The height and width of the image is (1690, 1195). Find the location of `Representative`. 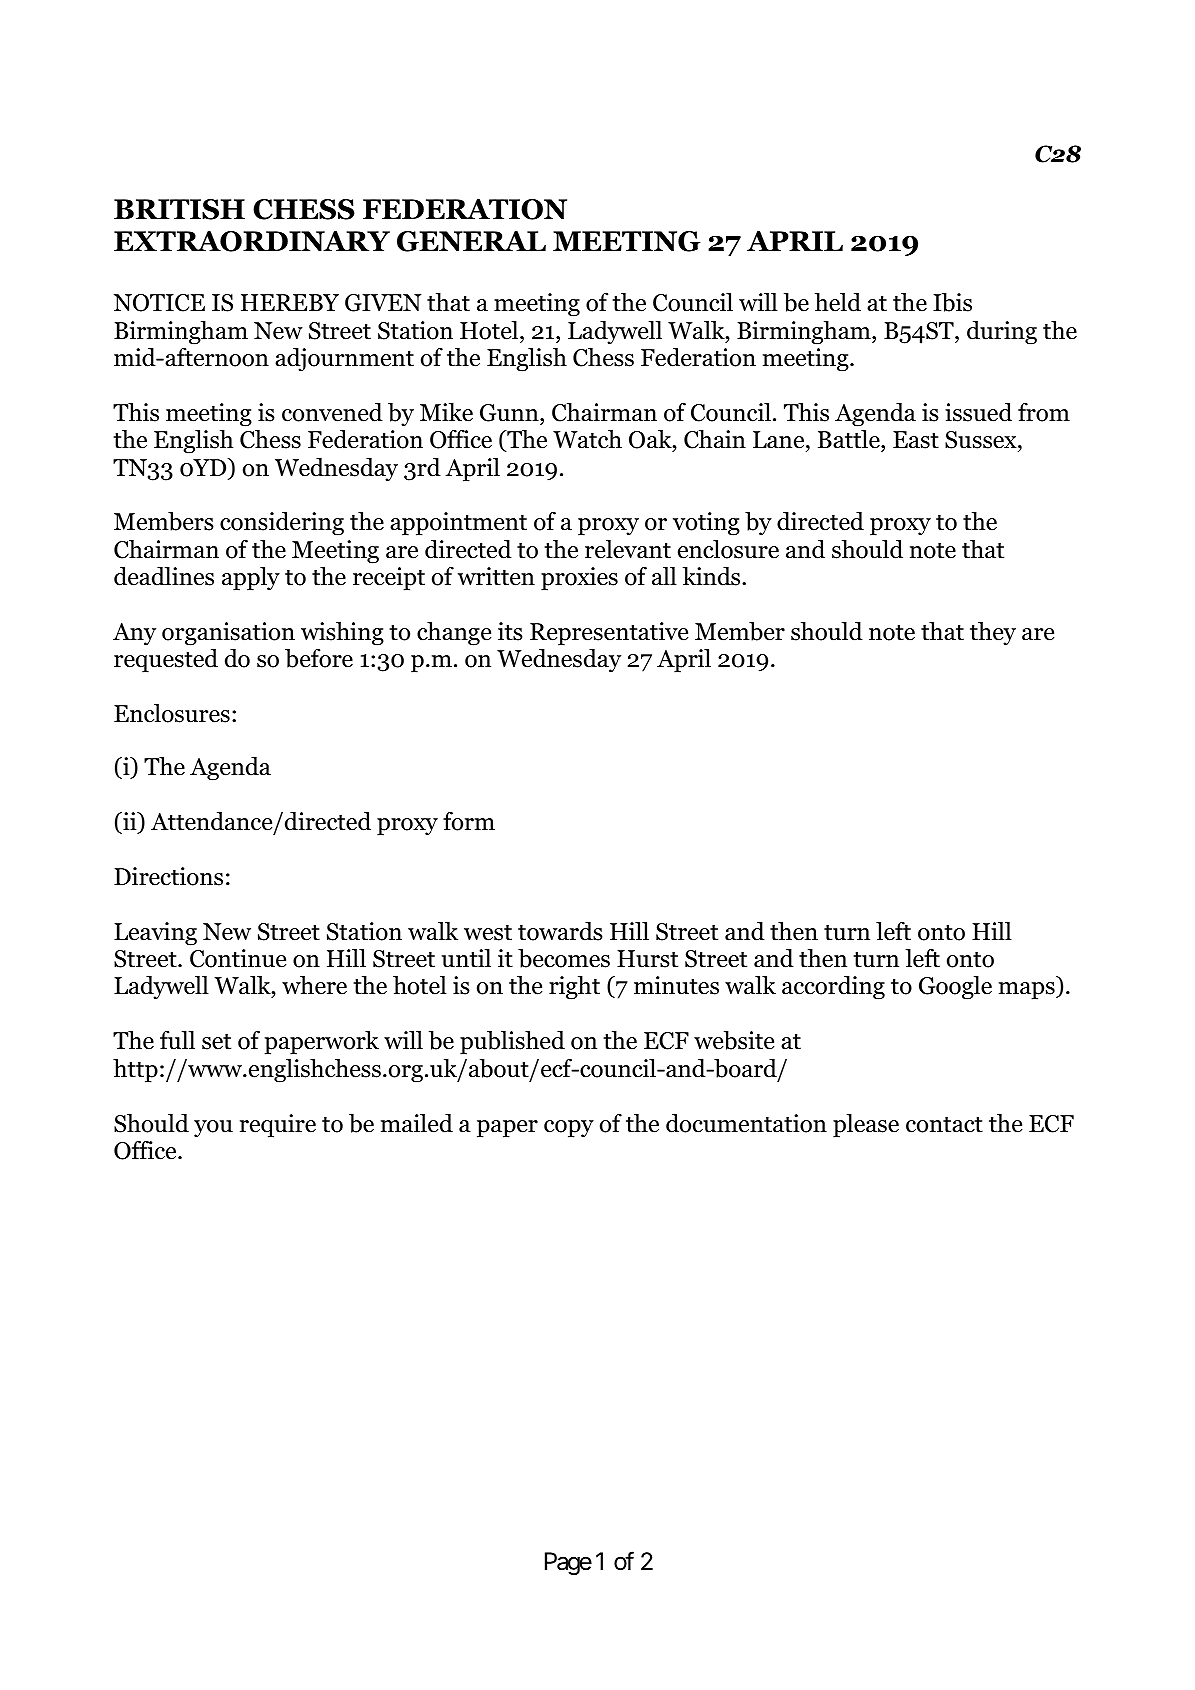

Representative is located at coordinates (609, 634).
